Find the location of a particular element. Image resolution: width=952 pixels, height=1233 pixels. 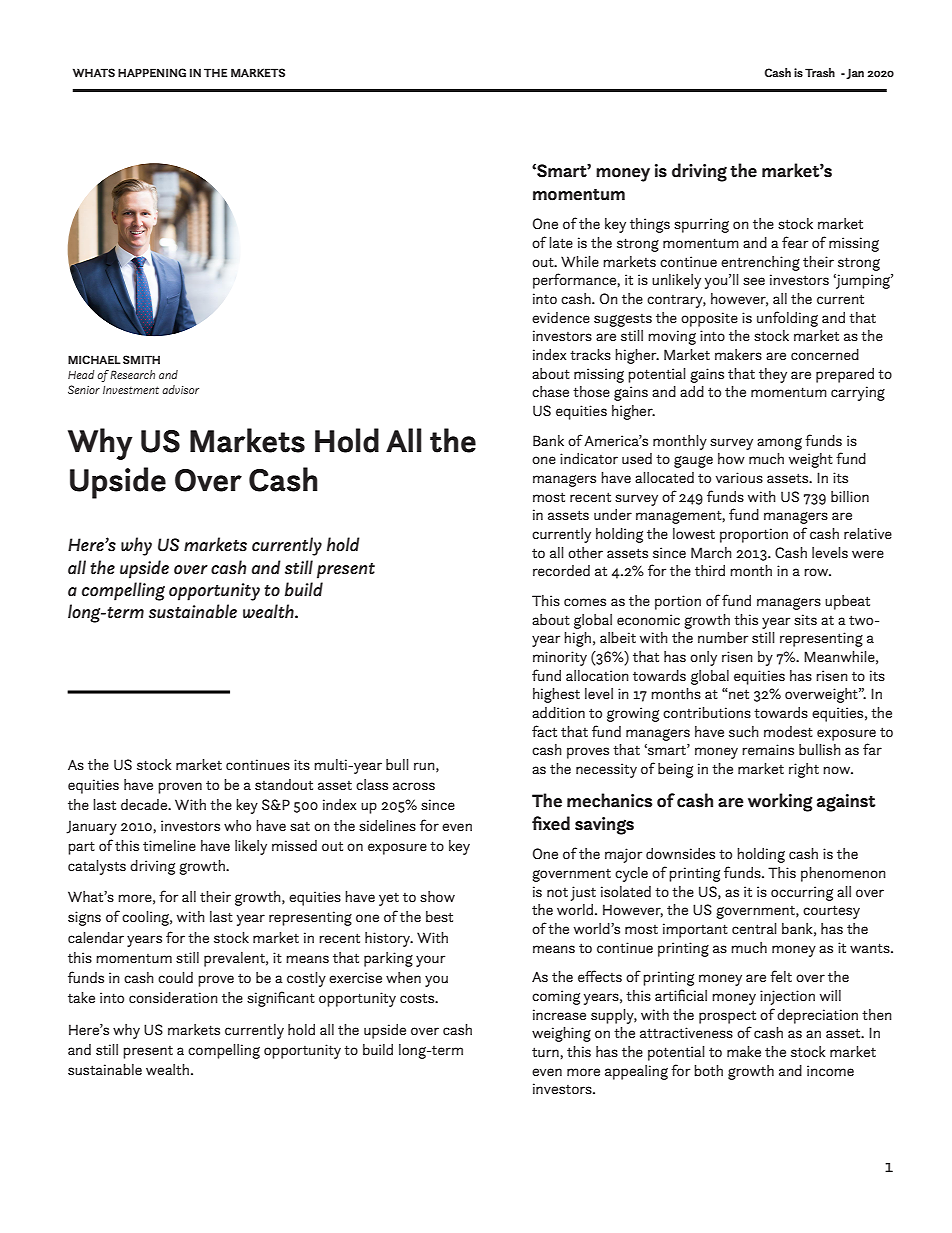

third is located at coordinates (710, 570).
